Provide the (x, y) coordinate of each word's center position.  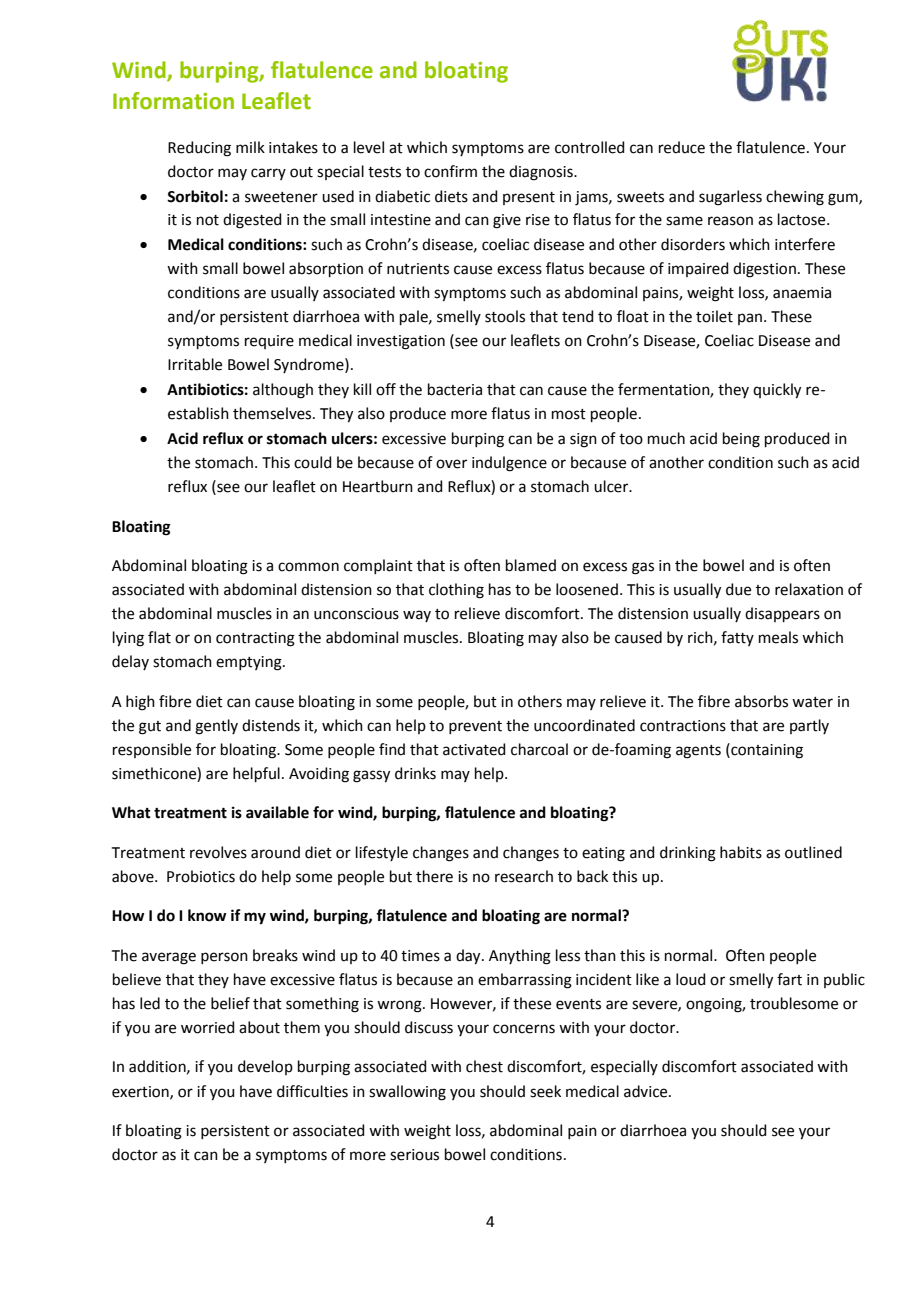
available (277, 812)
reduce (682, 147)
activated (474, 749)
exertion (141, 1092)
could (313, 462)
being (741, 440)
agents (698, 752)
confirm (450, 171)
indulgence (509, 464)
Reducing (199, 149)
